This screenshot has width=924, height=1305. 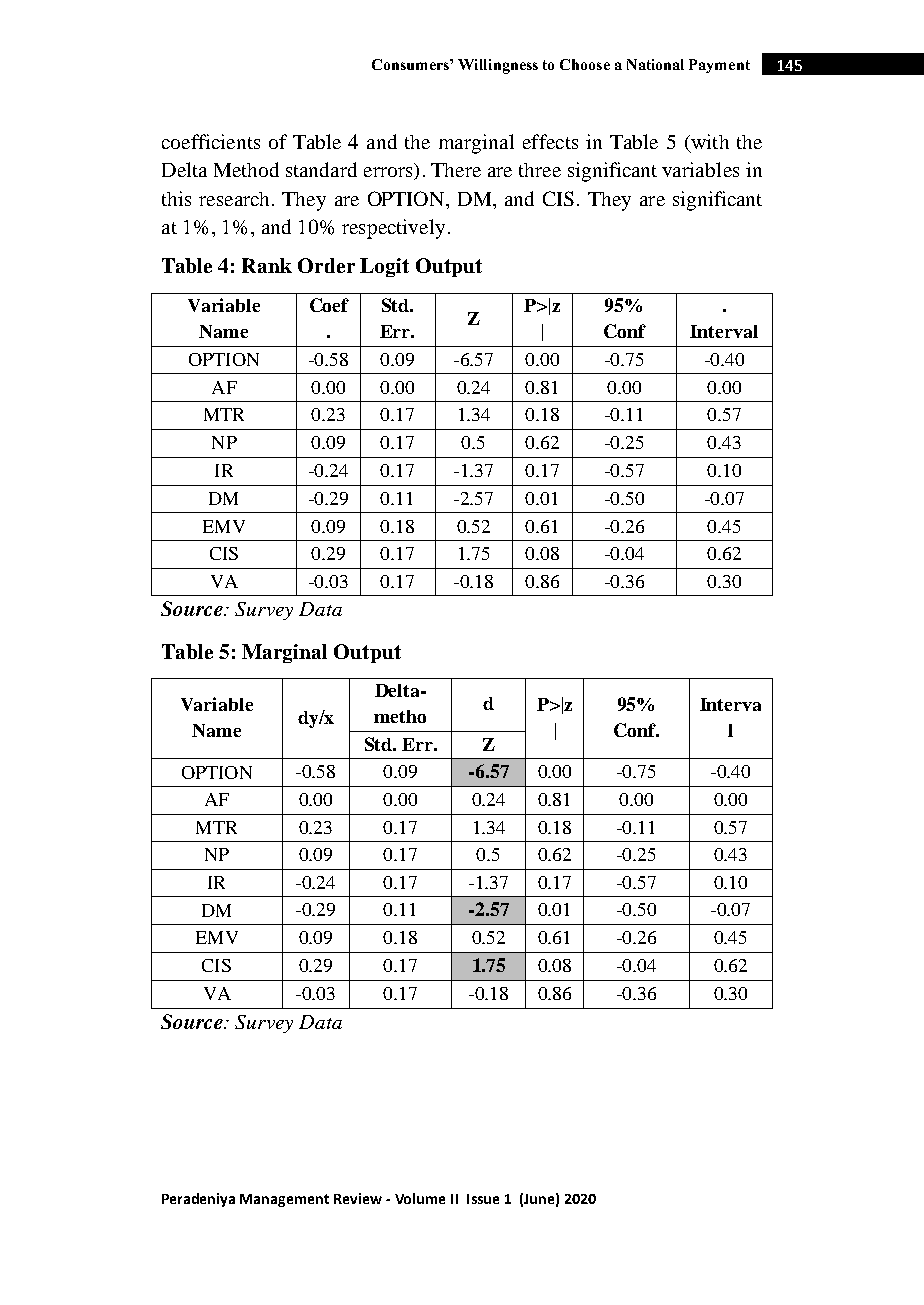 I want to click on Management, so click(x=284, y=1200).
